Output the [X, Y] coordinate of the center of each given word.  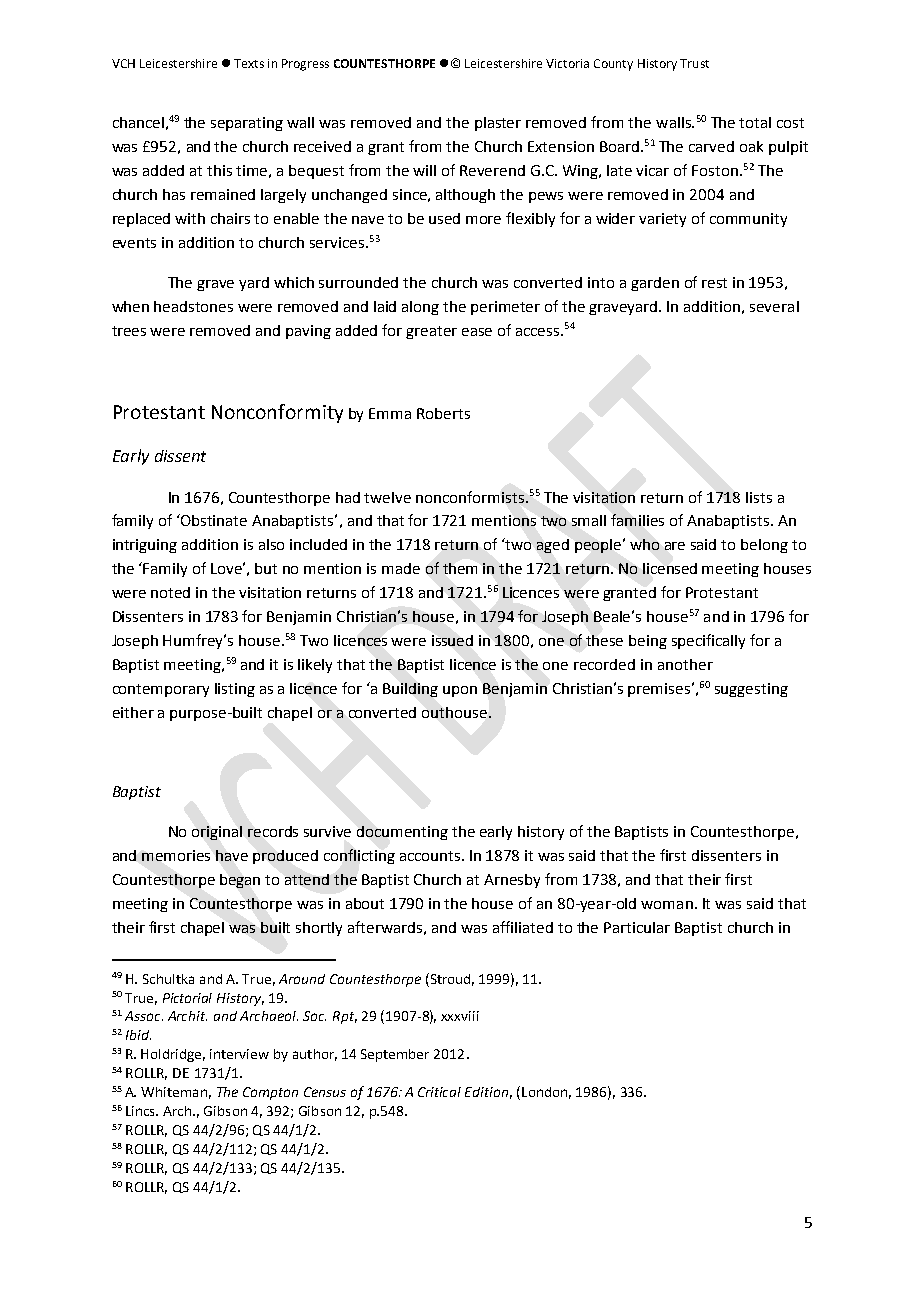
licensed [670, 568]
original [217, 833]
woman [667, 905]
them [460, 568]
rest [714, 283]
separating [247, 124]
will [424, 170]
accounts [431, 856]
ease [477, 332]
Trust [694, 63]
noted [170, 592]
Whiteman [174, 1092]
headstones [193, 306]
